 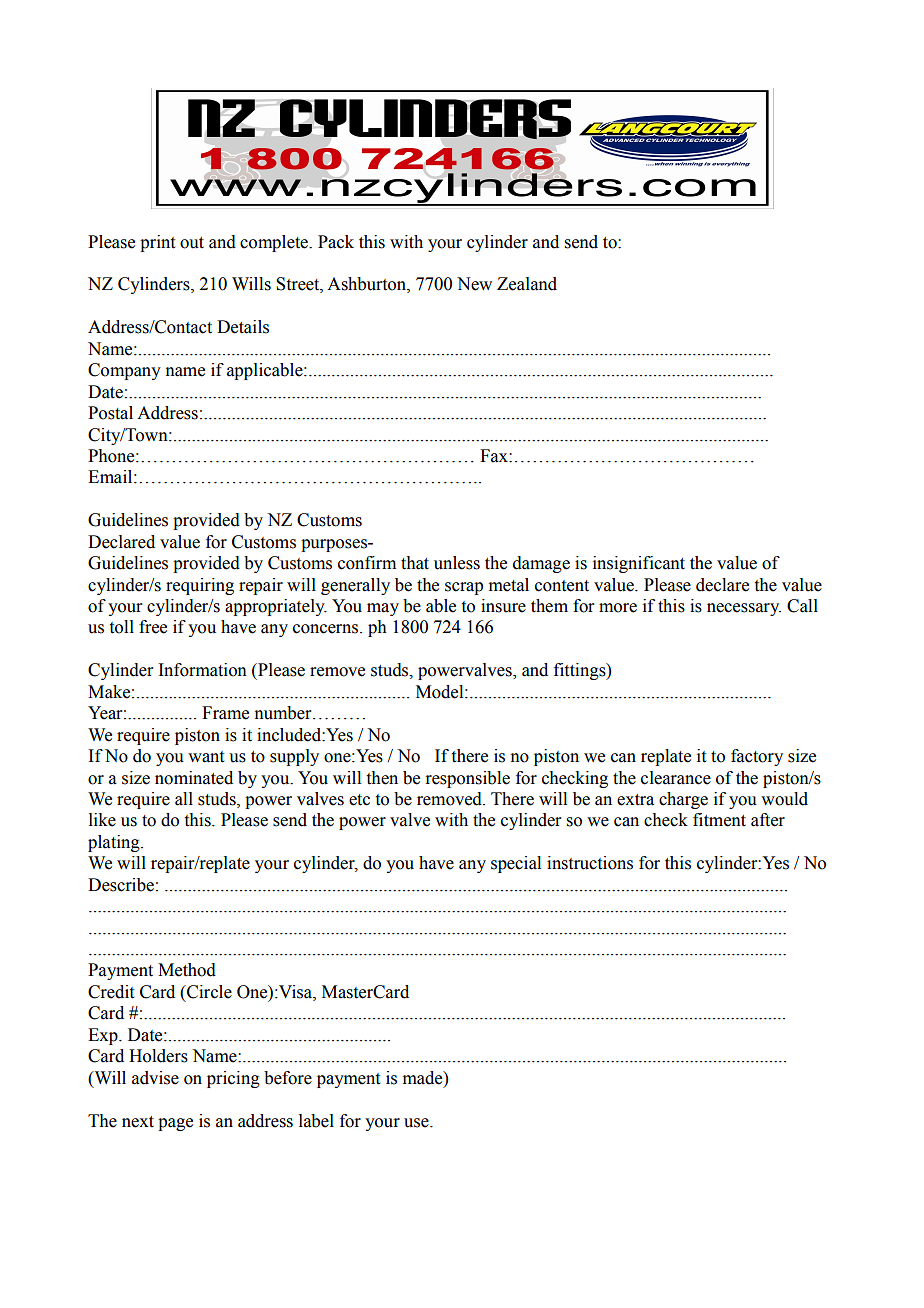 I want to click on responsible, so click(x=467, y=779).
